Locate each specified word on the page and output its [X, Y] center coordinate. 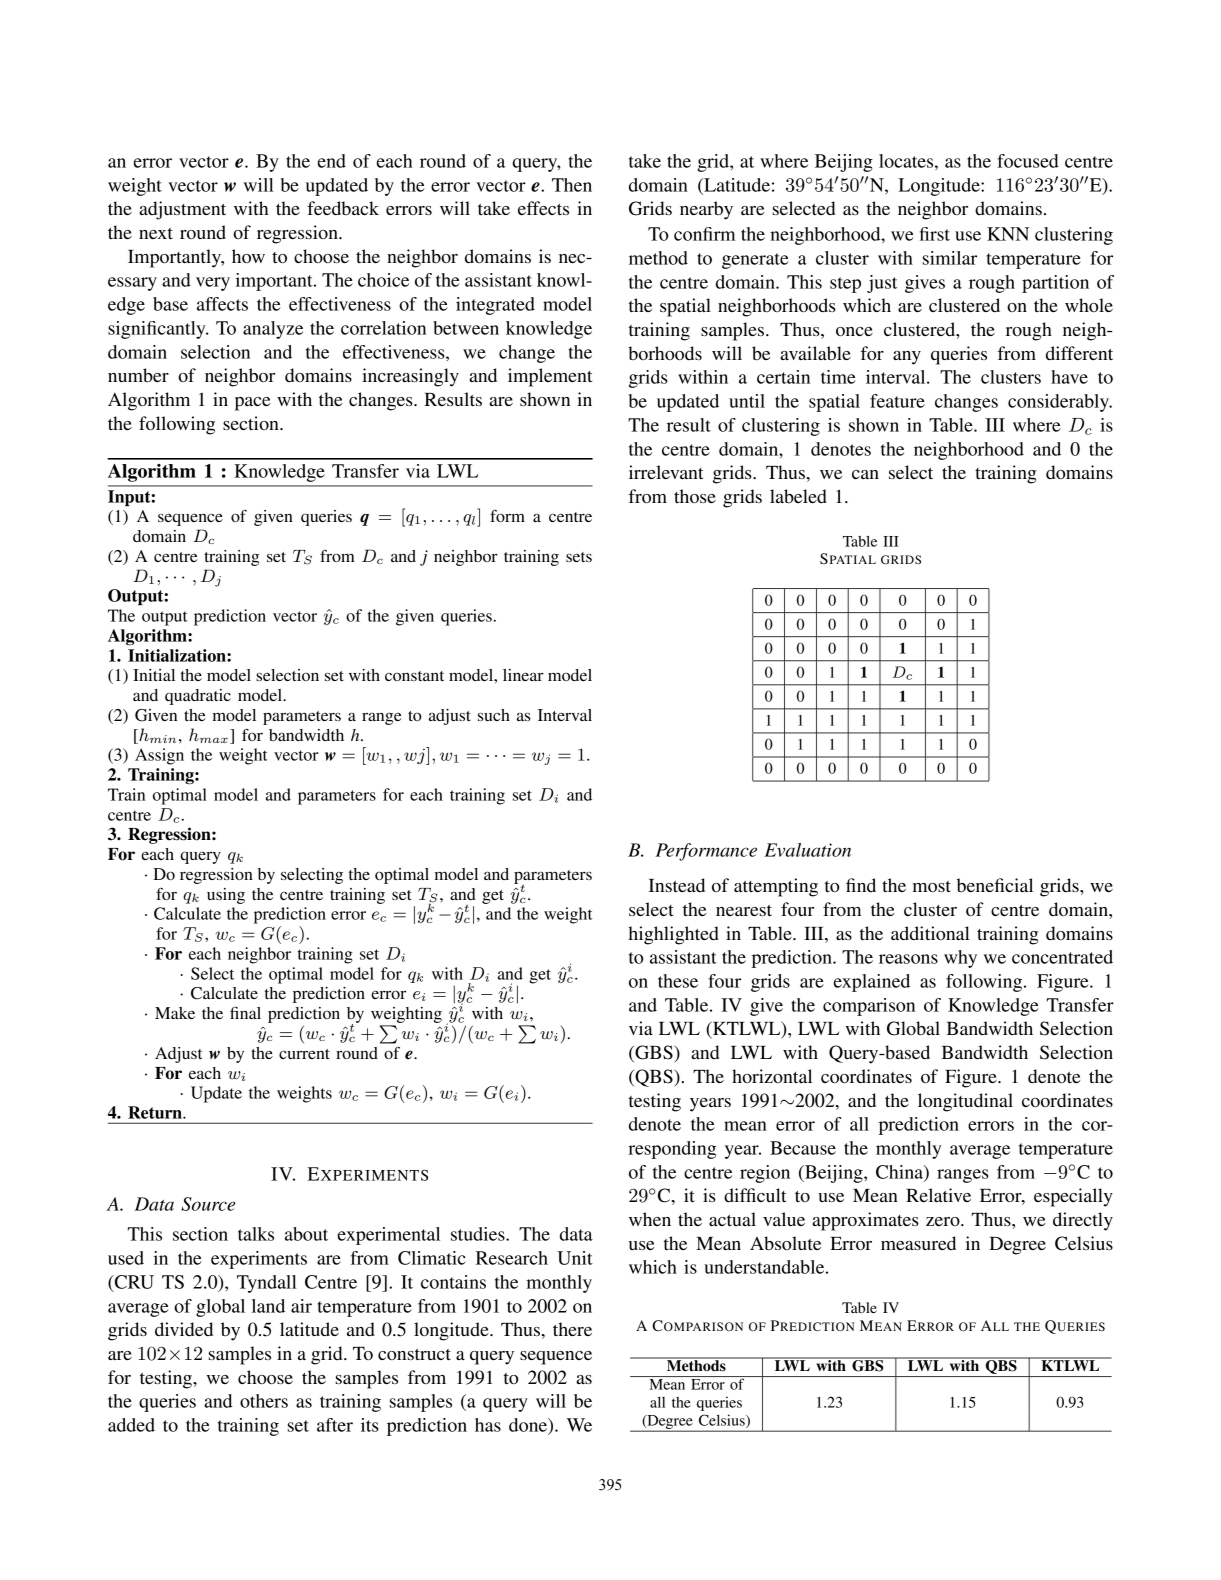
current [304, 1054]
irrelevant [666, 472]
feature [897, 401]
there [572, 1329]
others [264, 1401]
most [932, 886]
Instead [676, 885]
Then [572, 185]
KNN [1008, 234]
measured [918, 1243]
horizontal [772, 1076]
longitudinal [965, 1102]
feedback [343, 208]
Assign [159, 756]
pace [252, 404]
